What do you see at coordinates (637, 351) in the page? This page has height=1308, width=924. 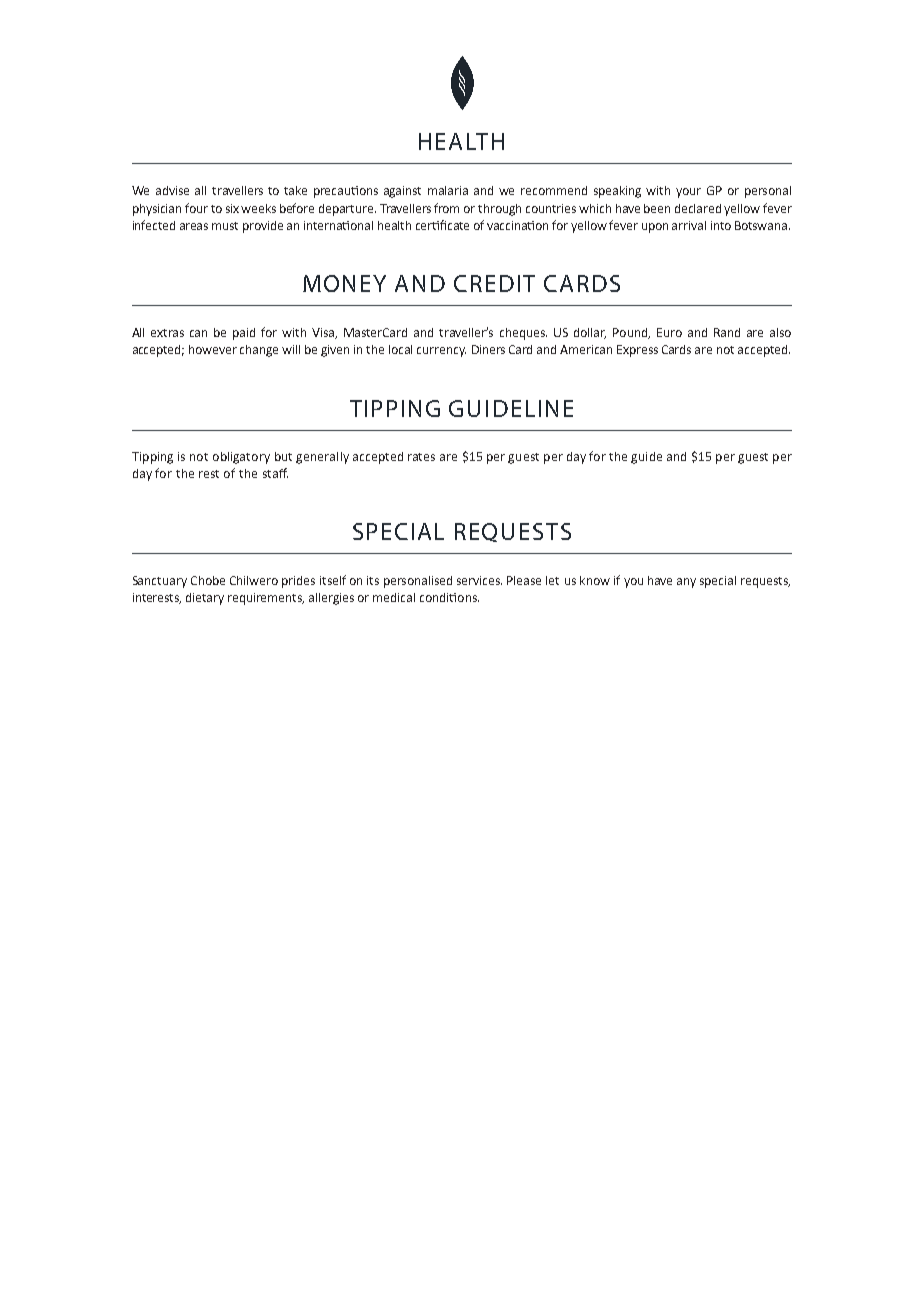 I see `Express` at bounding box center [637, 351].
